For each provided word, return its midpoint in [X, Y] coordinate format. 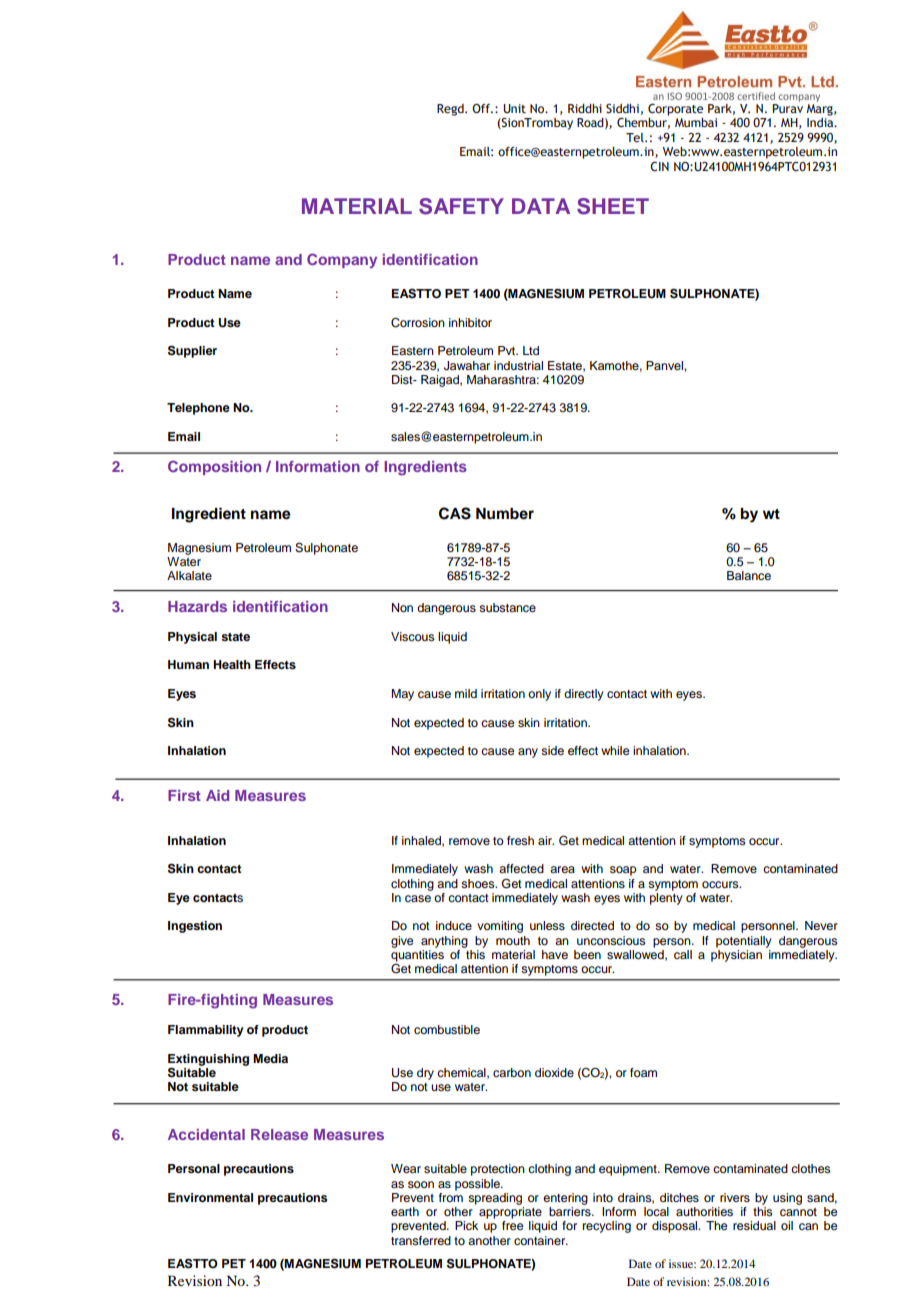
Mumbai [696, 122]
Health [232, 664]
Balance [749, 575]
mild [466, 693]
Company [342, 260]
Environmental [210, 1197]
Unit [514, 108]
